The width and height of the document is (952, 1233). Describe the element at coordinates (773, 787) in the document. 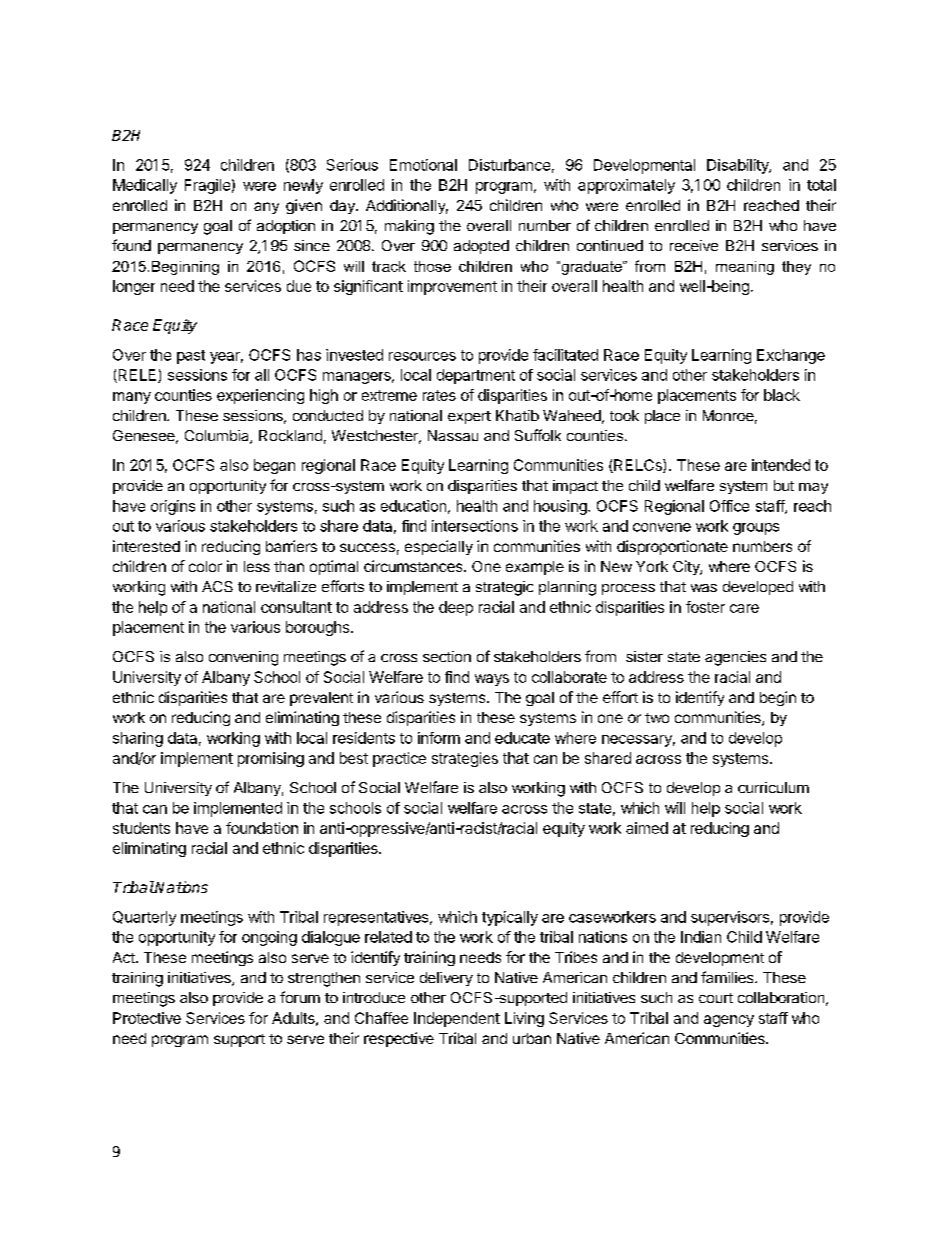

I see `curriculum` at that location.
